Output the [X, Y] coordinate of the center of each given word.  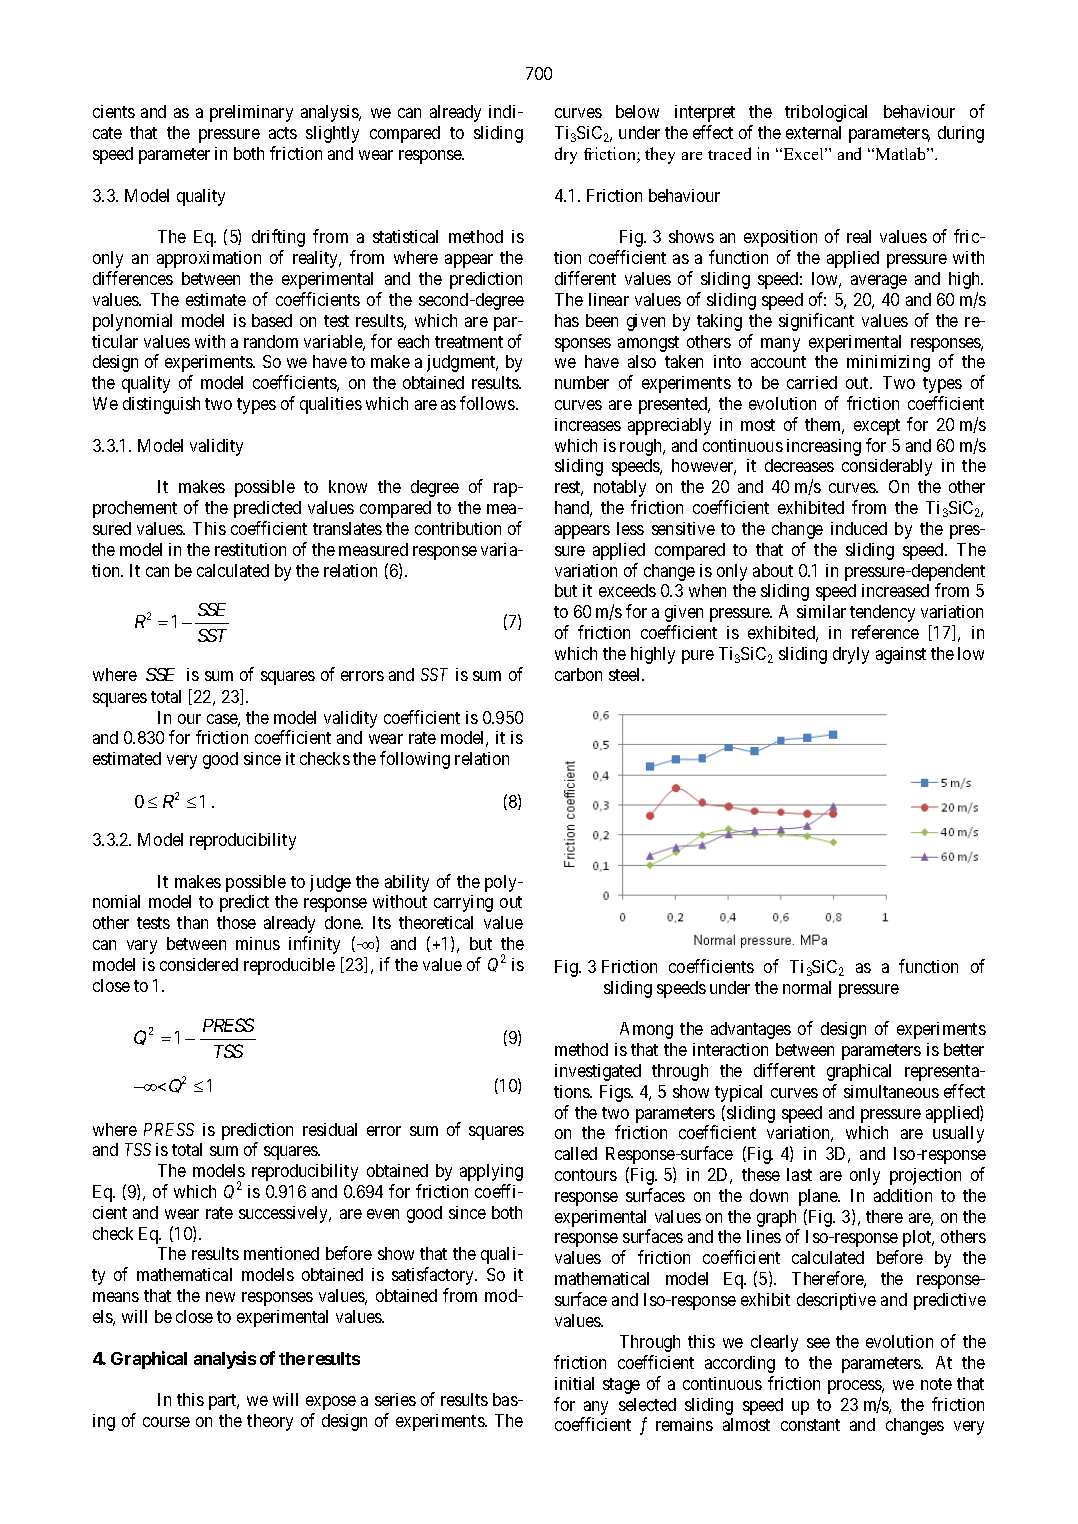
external [813, 132]
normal [807, 987]
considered [199, 964]
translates [347, 528]
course [166, 1422]
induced [859, 528]
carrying [463, 903]
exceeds [627, 590]
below [637, 111]
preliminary [251, 113]
